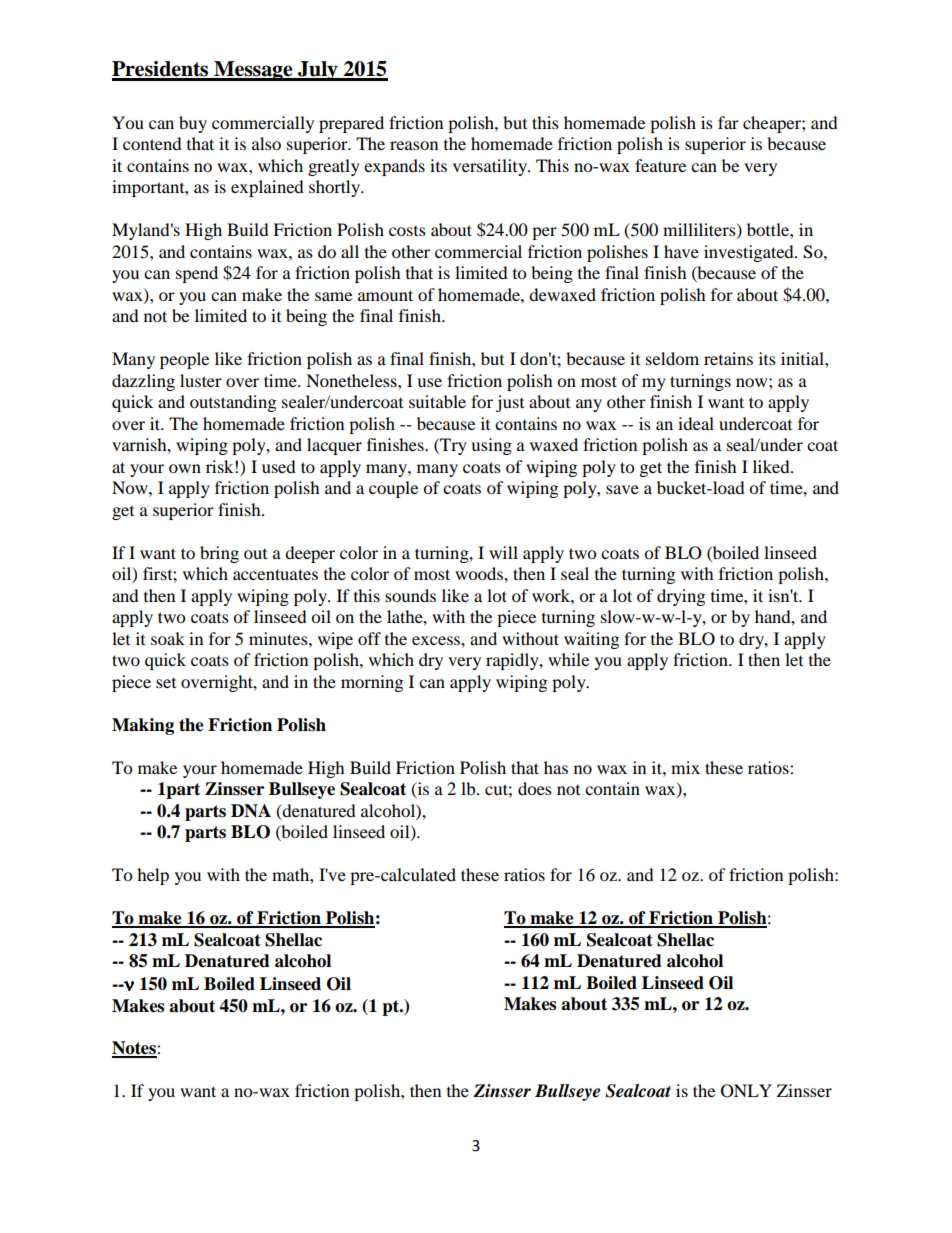  What do you see at coordinates (746, 1091) in the page?
I see `ONLY` at bounding box center [746, 1091].
